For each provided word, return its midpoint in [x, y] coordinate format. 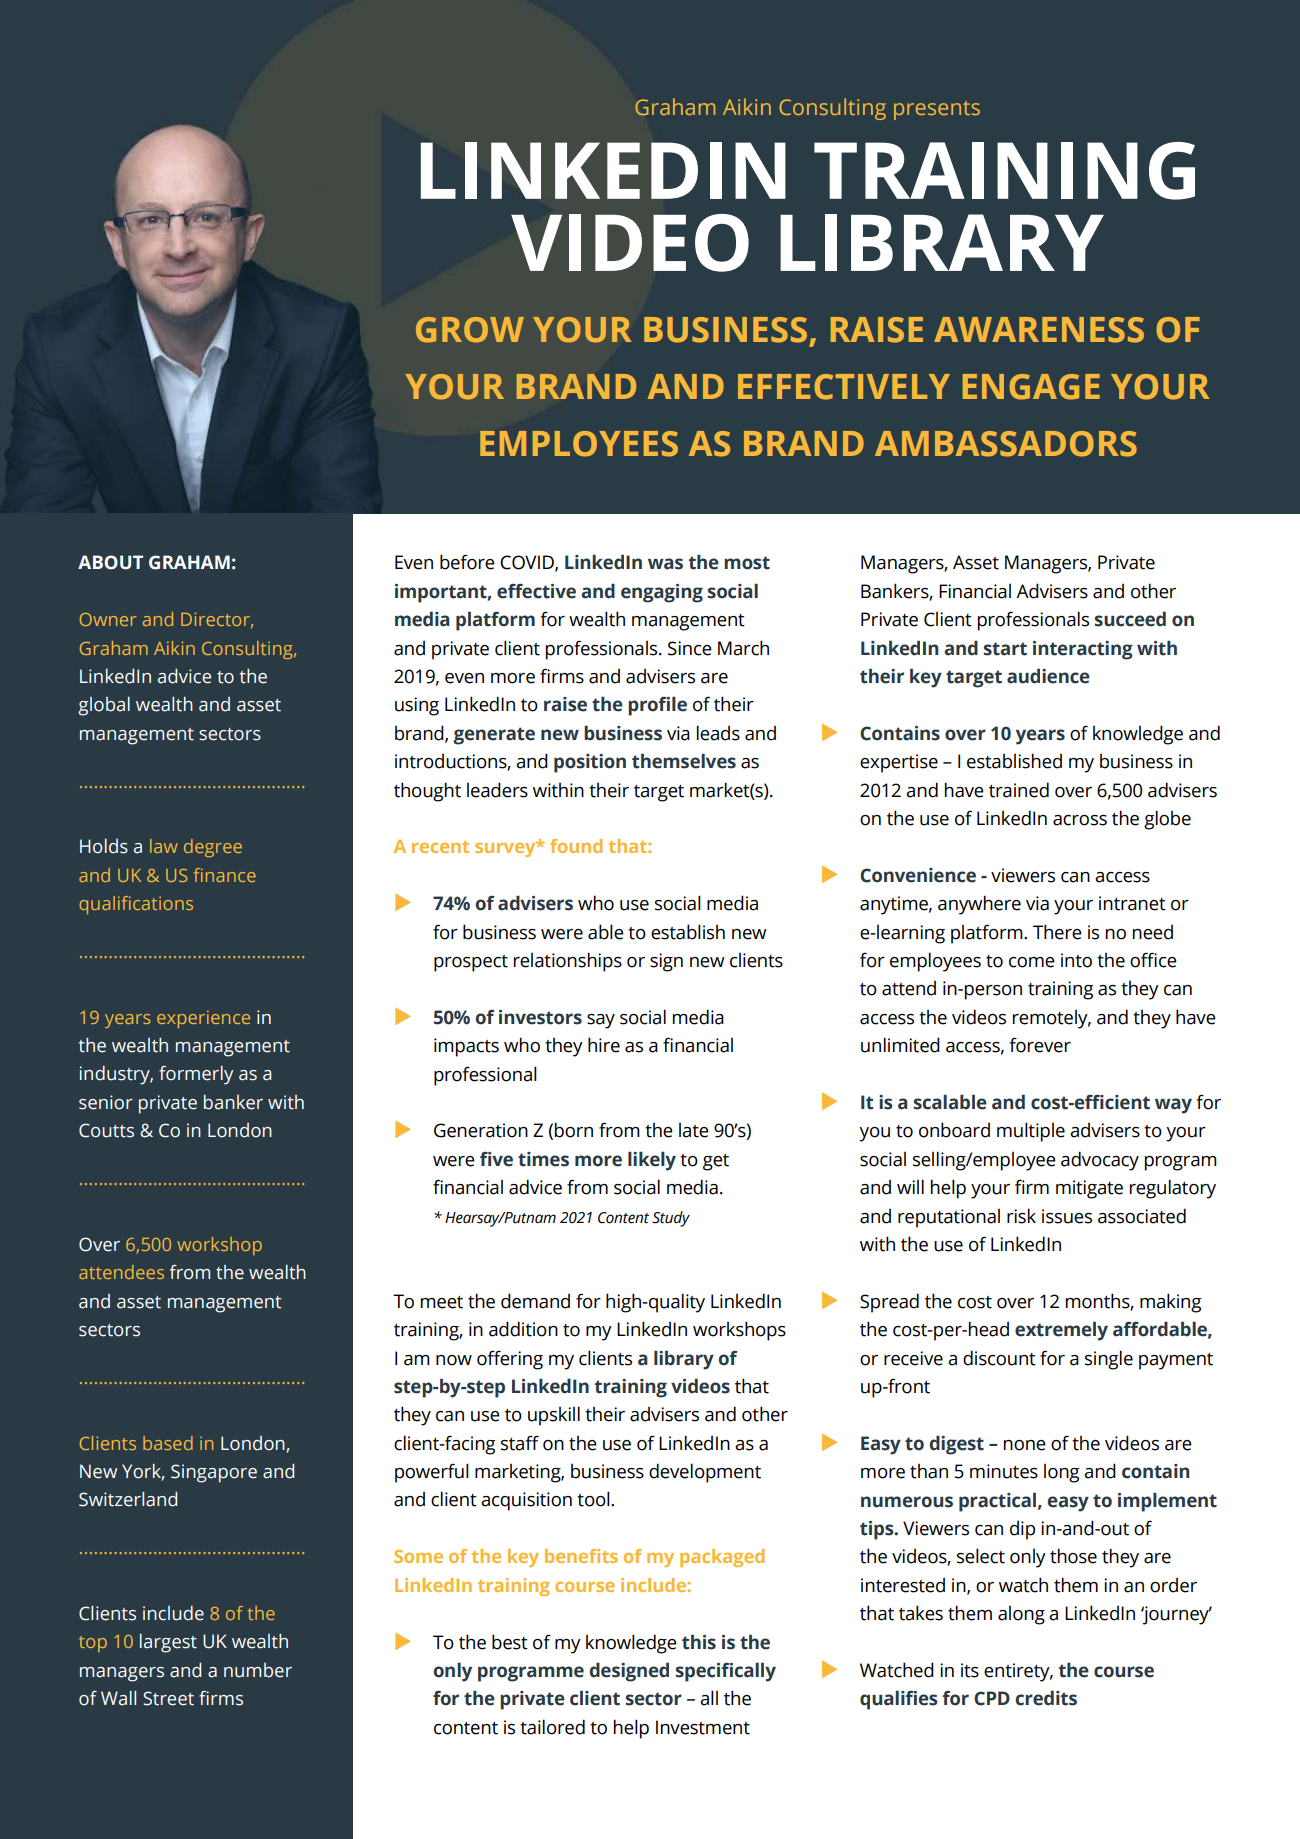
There [1057, 932]
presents [937, 110]
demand [535, 1301]
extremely [1061, 1331]
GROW [470, 330]
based [168, 1443]
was [665, 564]
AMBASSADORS [1006, 444]
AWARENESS [1039, 330]
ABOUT [110, 562]
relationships [568, 962]
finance [225, 875]
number [258, 1670]
